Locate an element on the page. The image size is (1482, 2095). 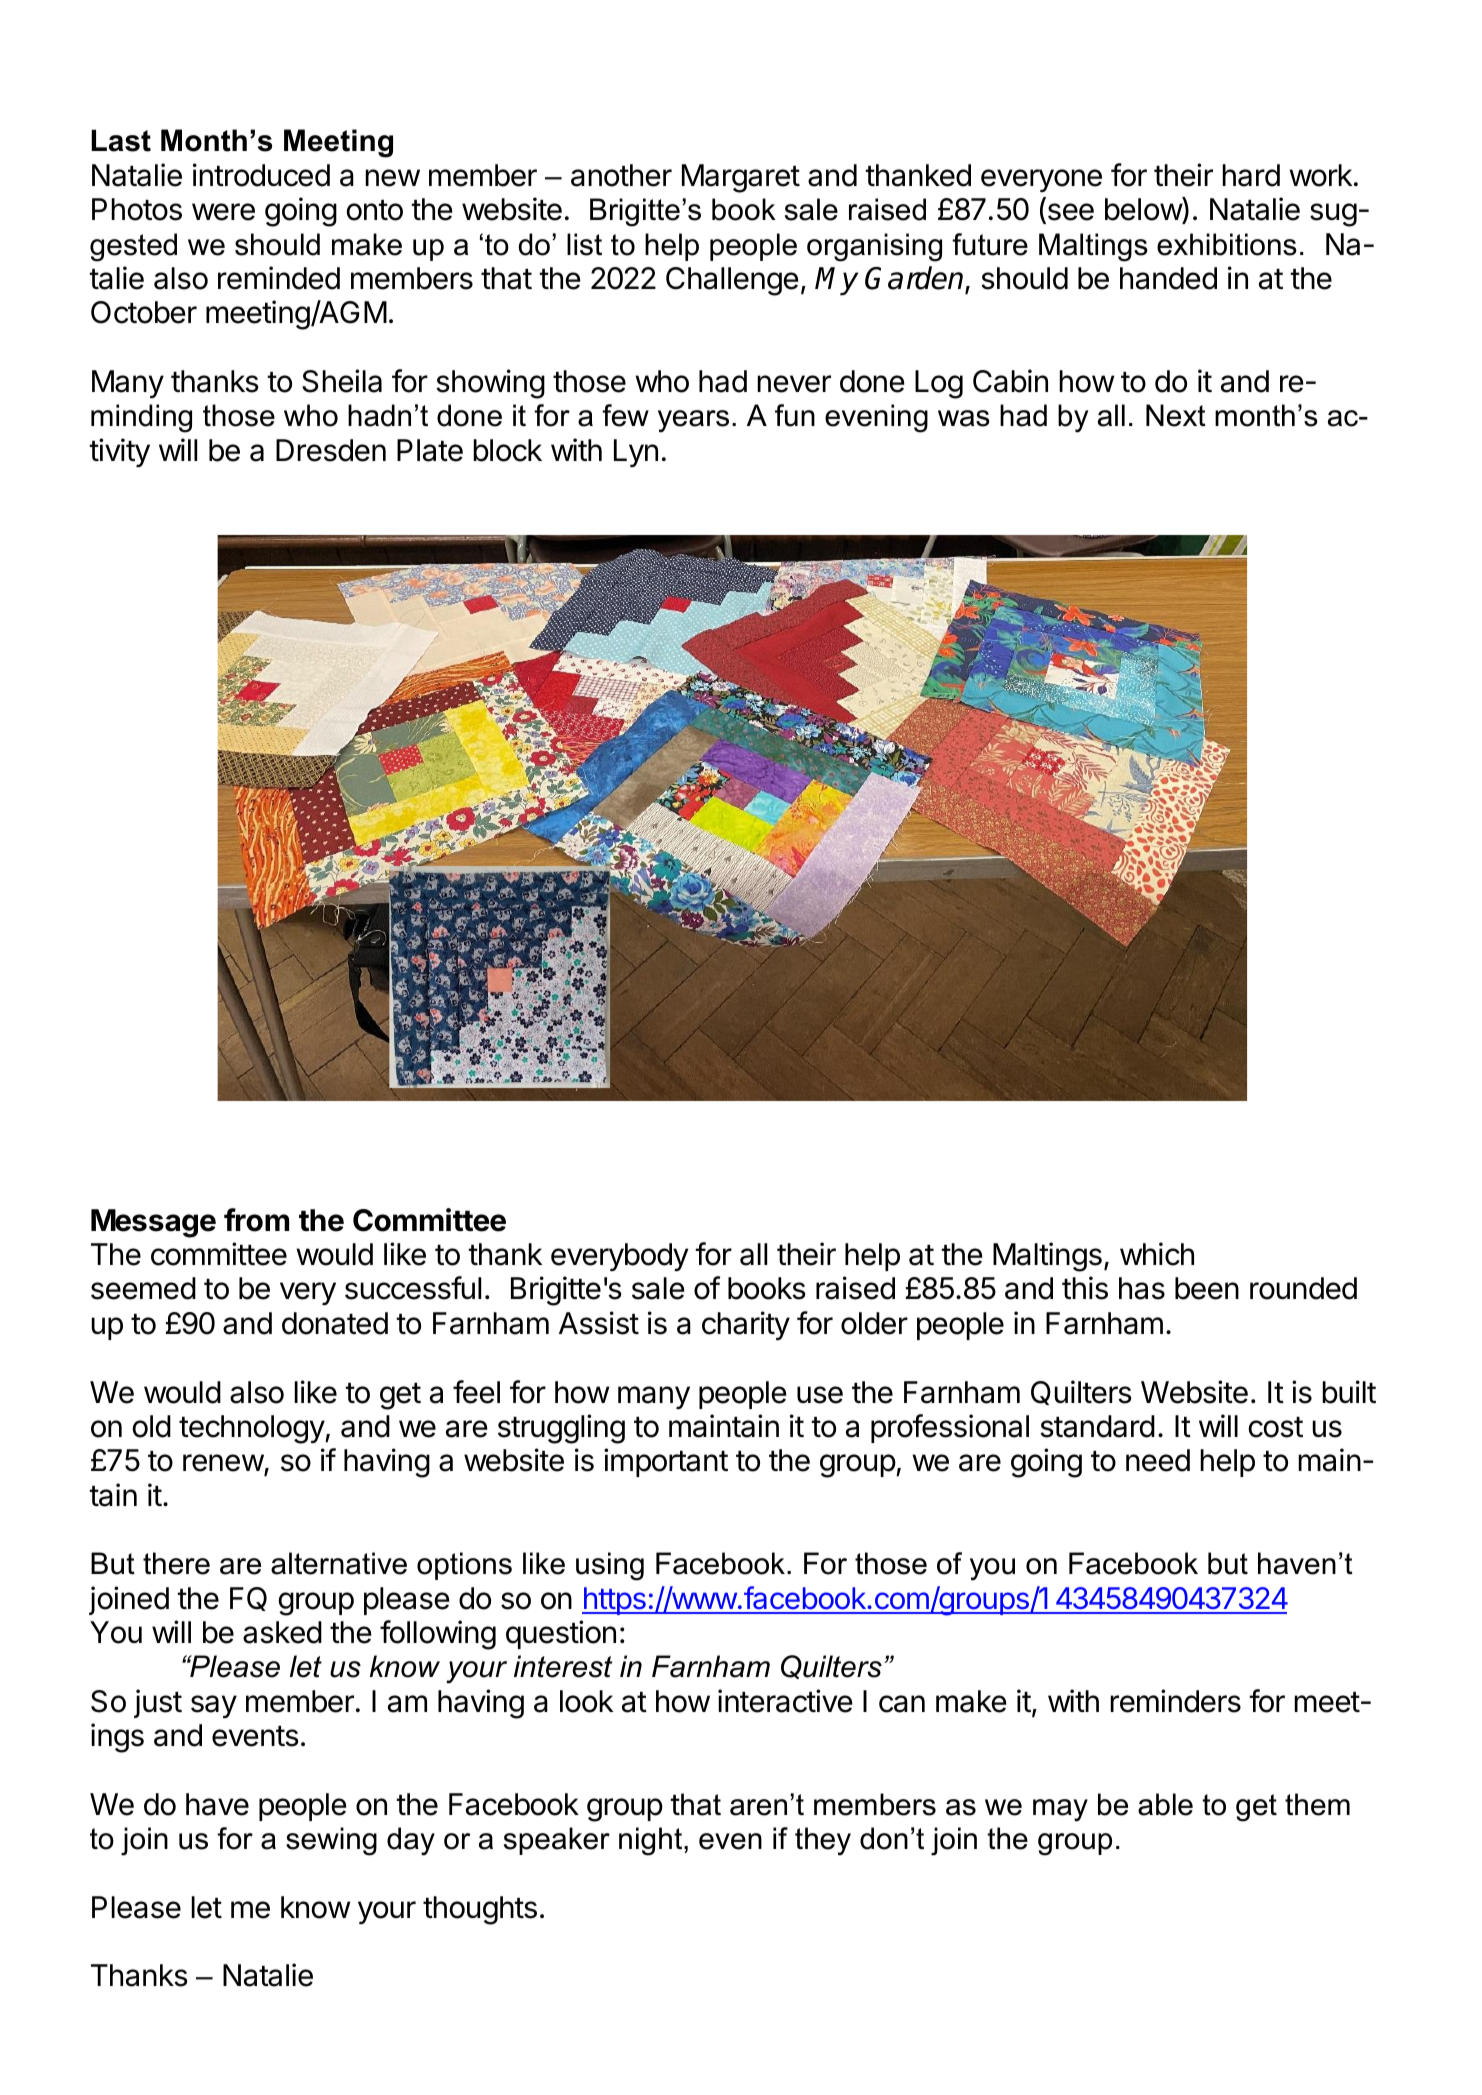
hard is located at coordinates (1251, 175).
